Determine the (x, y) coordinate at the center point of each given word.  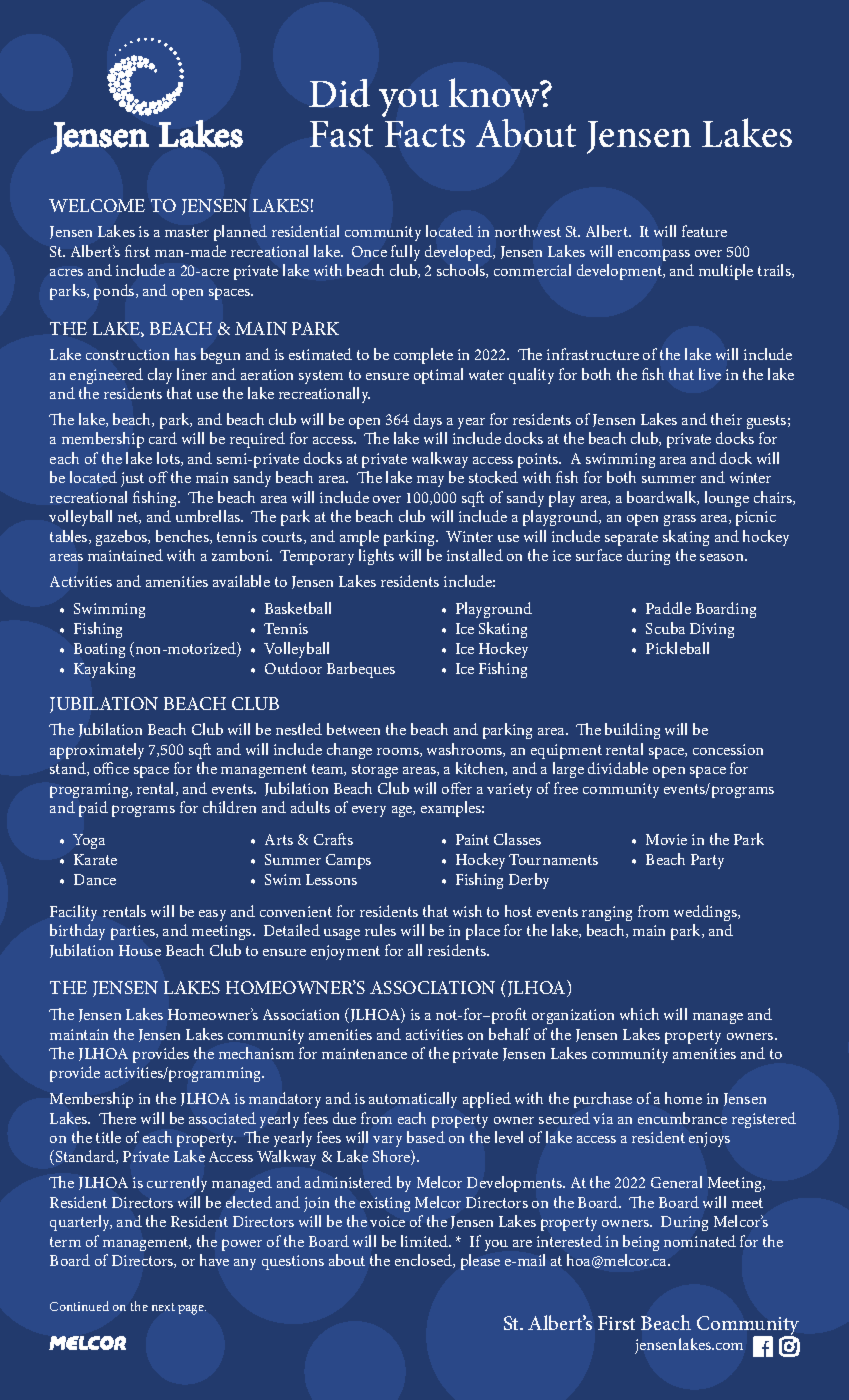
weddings (706, 913)
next (163, 1307)
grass (680, 520)
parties (134, 932)
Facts (425, 134)
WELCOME (97, 205)
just (132, 479)
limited (426, 1241)
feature (704, 231)
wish (467, 911)
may (430, 481)
